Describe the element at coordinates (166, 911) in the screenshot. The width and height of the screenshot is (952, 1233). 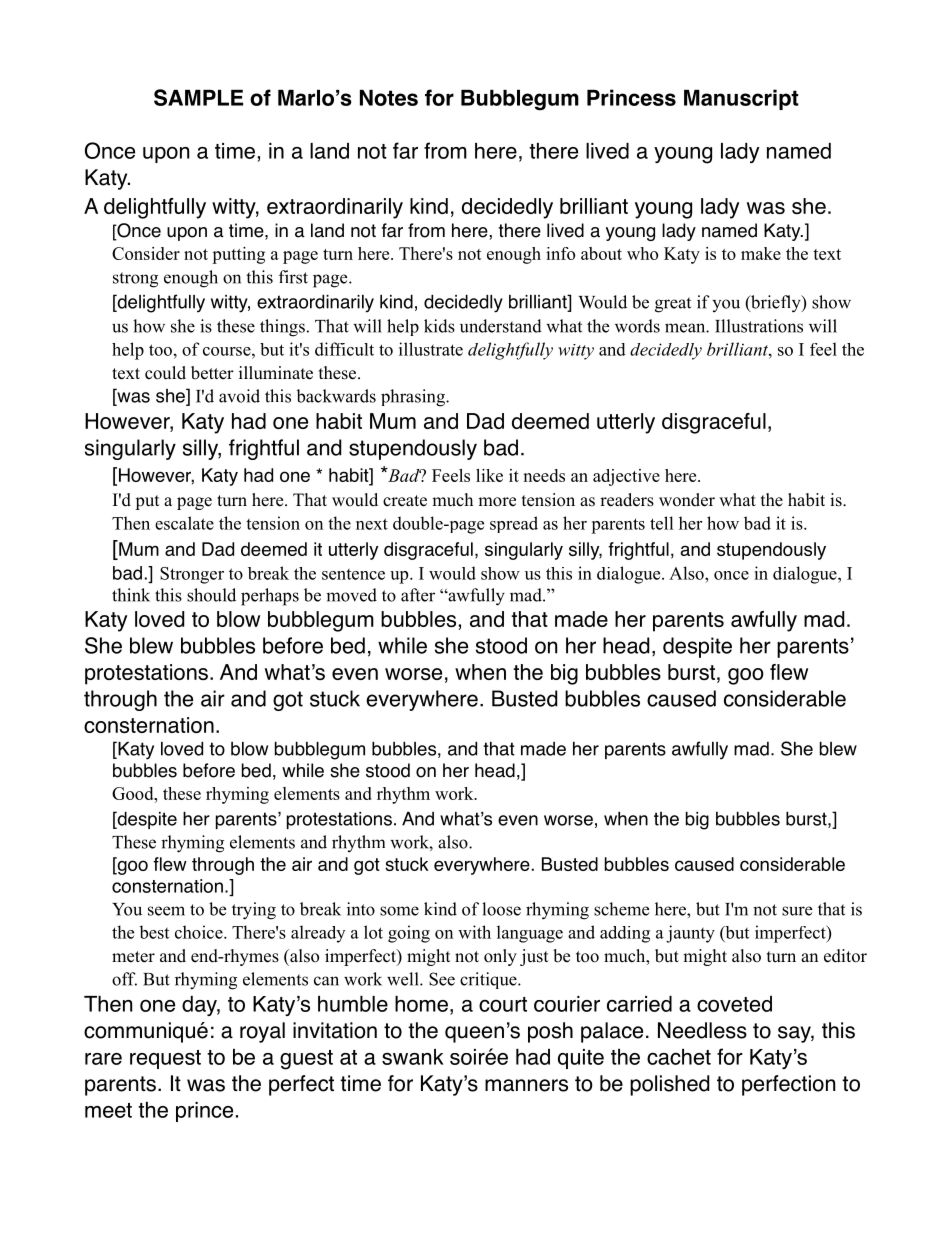
I see `seem` at that location.
